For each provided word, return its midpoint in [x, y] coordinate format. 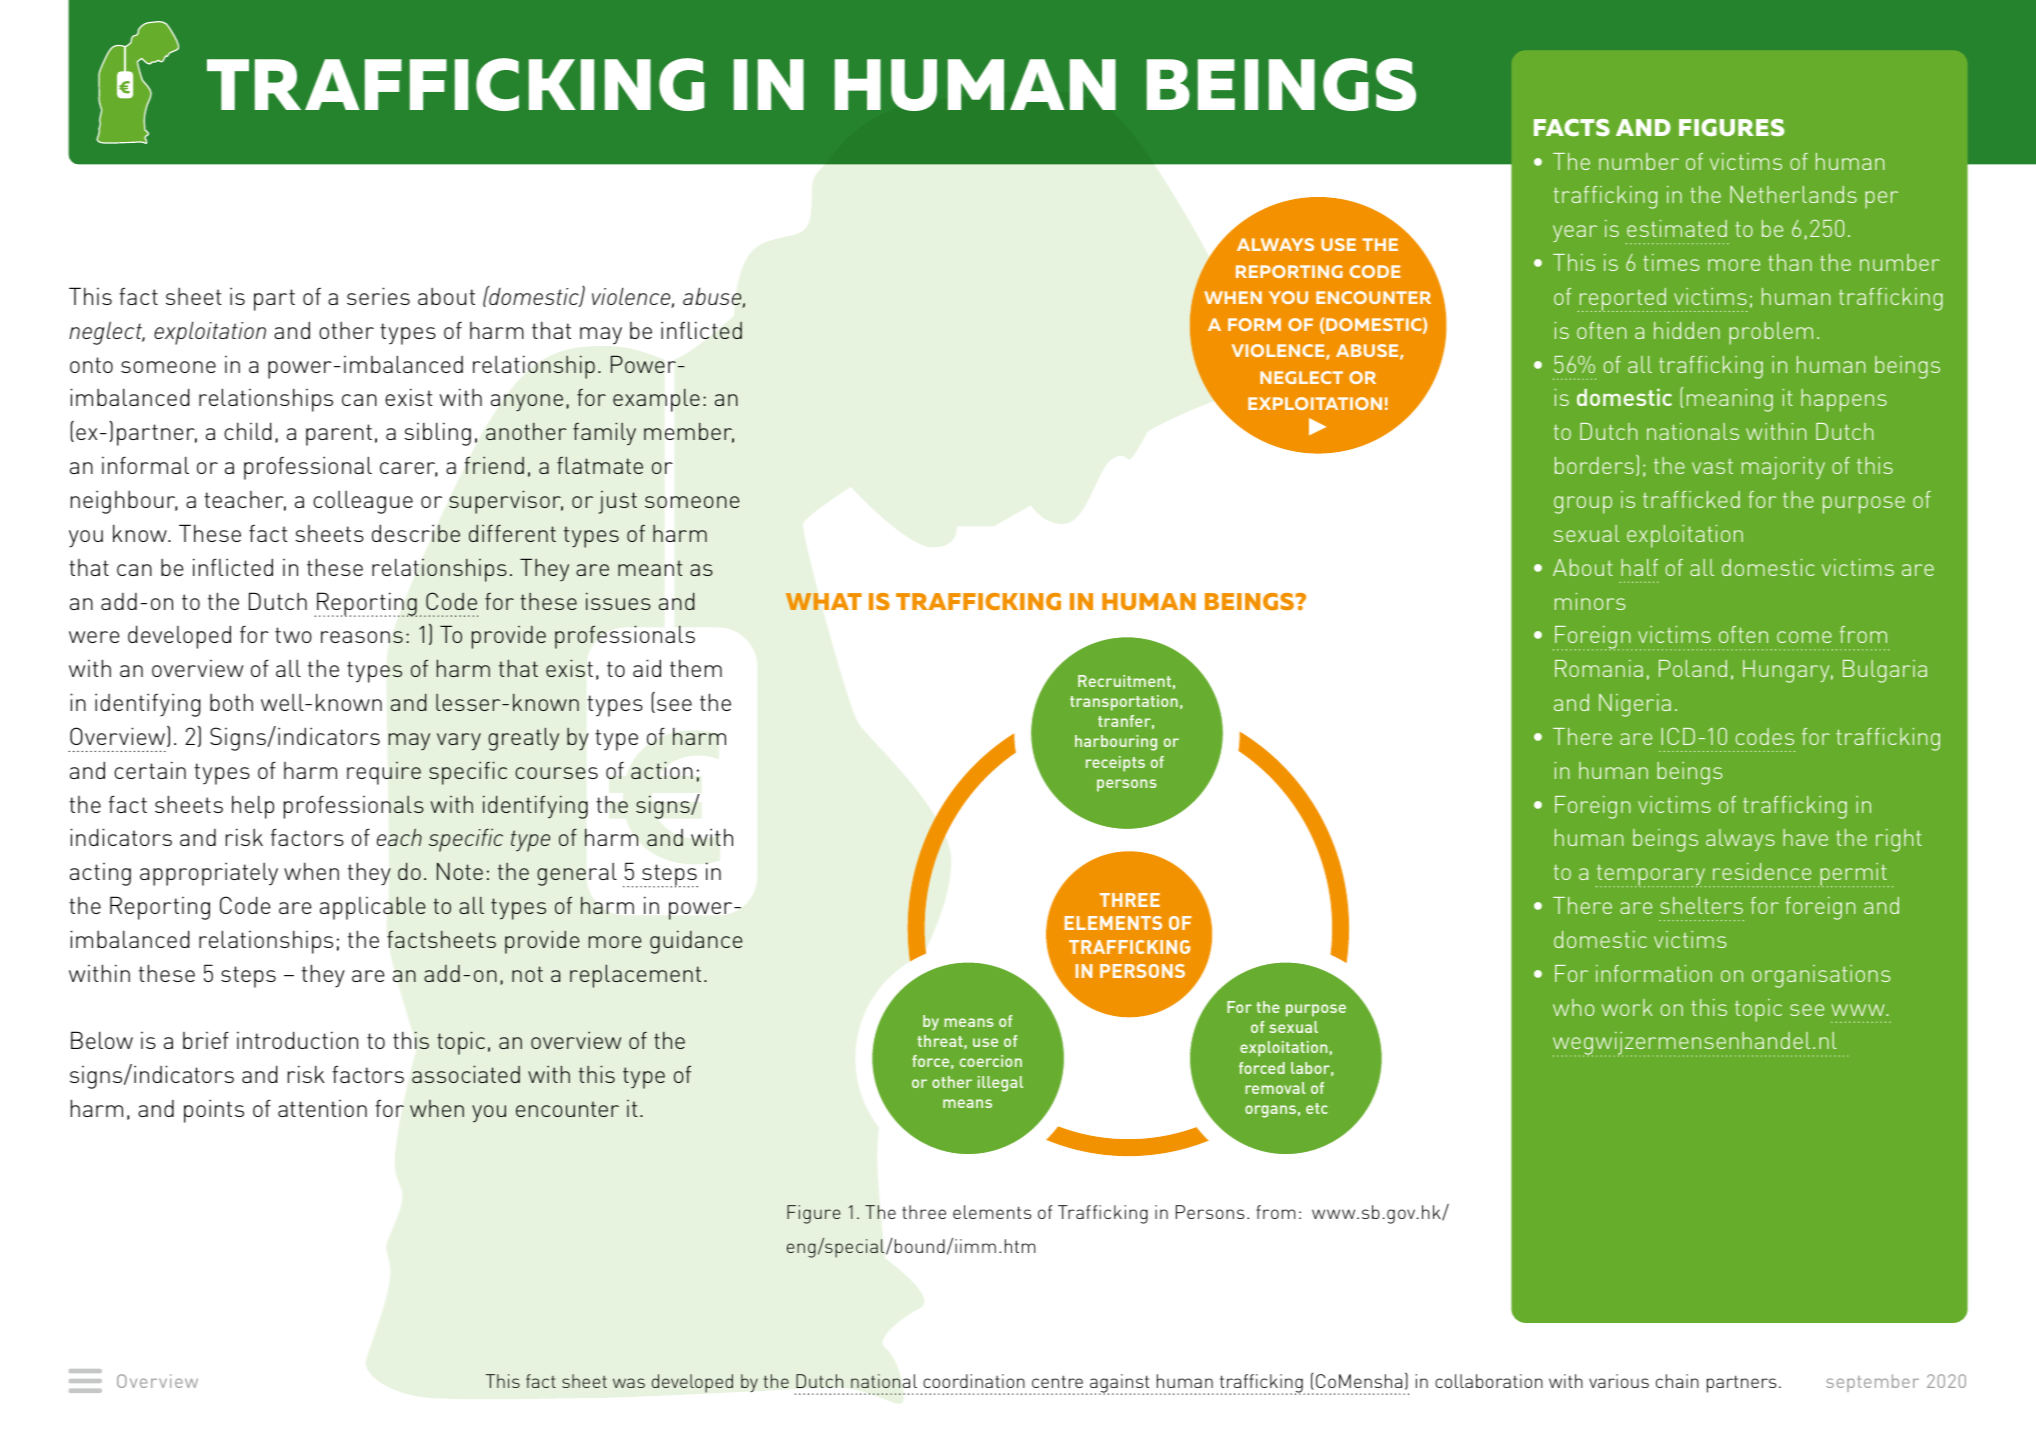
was [629, 1383]
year [1575, 233]
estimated [1677, 228]
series [378, 296]
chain [1677, 1381]
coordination [974, 1381]
